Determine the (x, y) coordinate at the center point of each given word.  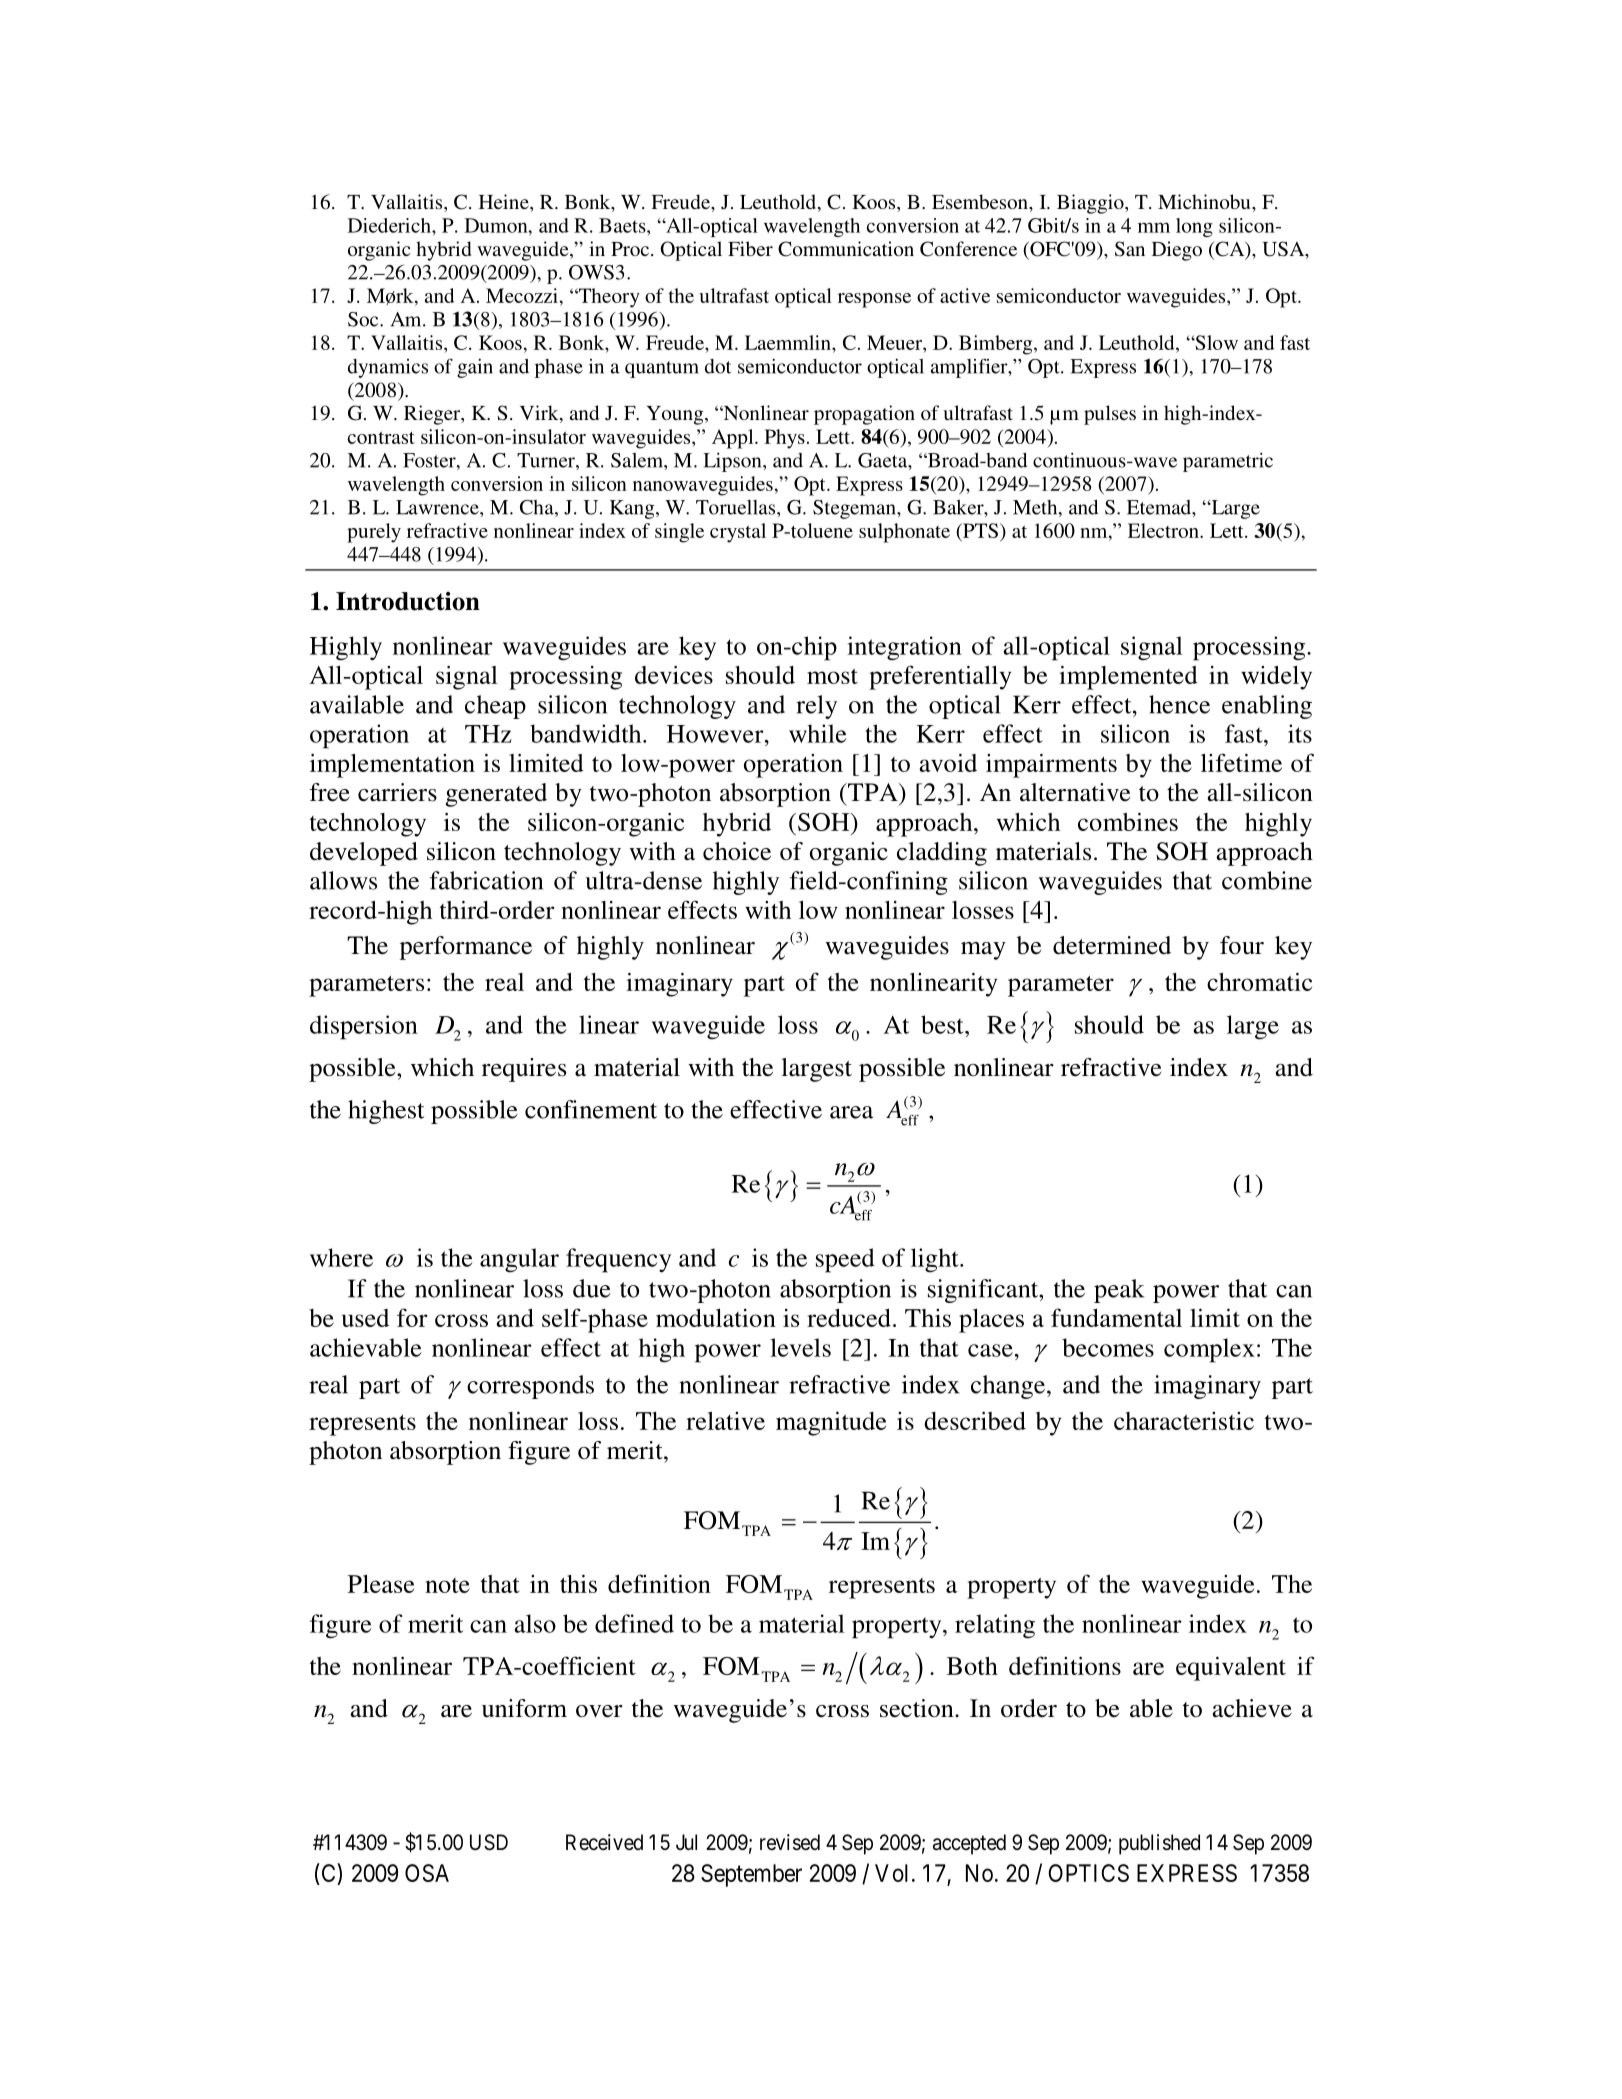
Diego (1177, 251)
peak (1119, 1291)
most (832, 676)
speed (845, 1260)
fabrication (486, 880)
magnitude (831, 1423)
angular (519, 1260)
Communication (846, 249)
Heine (505, 201)
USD (489, 1842)
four (1242, 945)
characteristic (1184, 1421)
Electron (1164, 530)
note (447, 1585)
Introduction (408, 601)
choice (737, 851)
